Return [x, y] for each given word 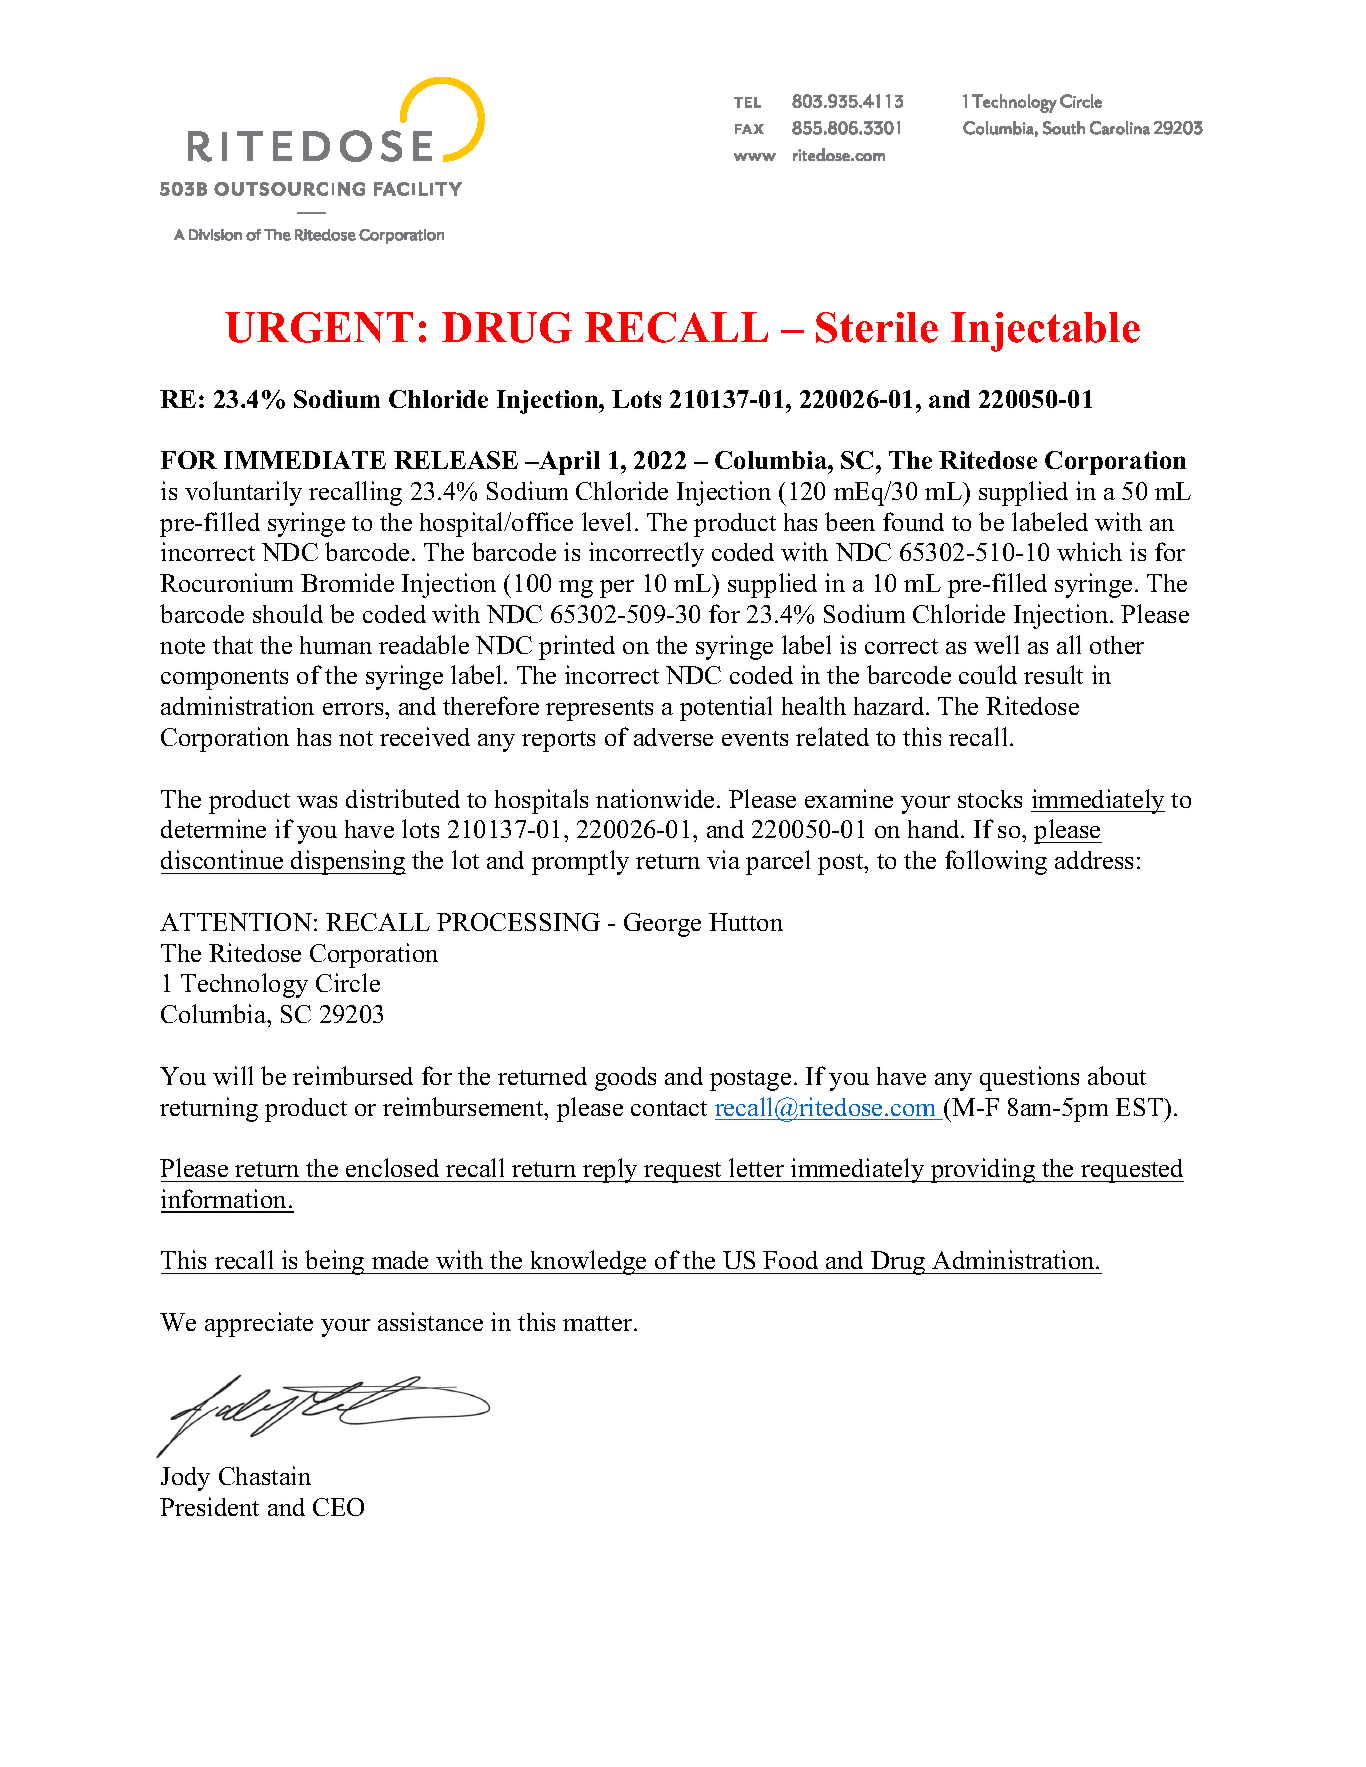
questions [1029, 1078]
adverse [673, 737]
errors [354, 709]
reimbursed [353, 1075]
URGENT [319, 327]
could [988, 674]
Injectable [1045, 332]
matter [599, 1323]
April [568, 463]
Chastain [265, 1475]
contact [669, 1108]
